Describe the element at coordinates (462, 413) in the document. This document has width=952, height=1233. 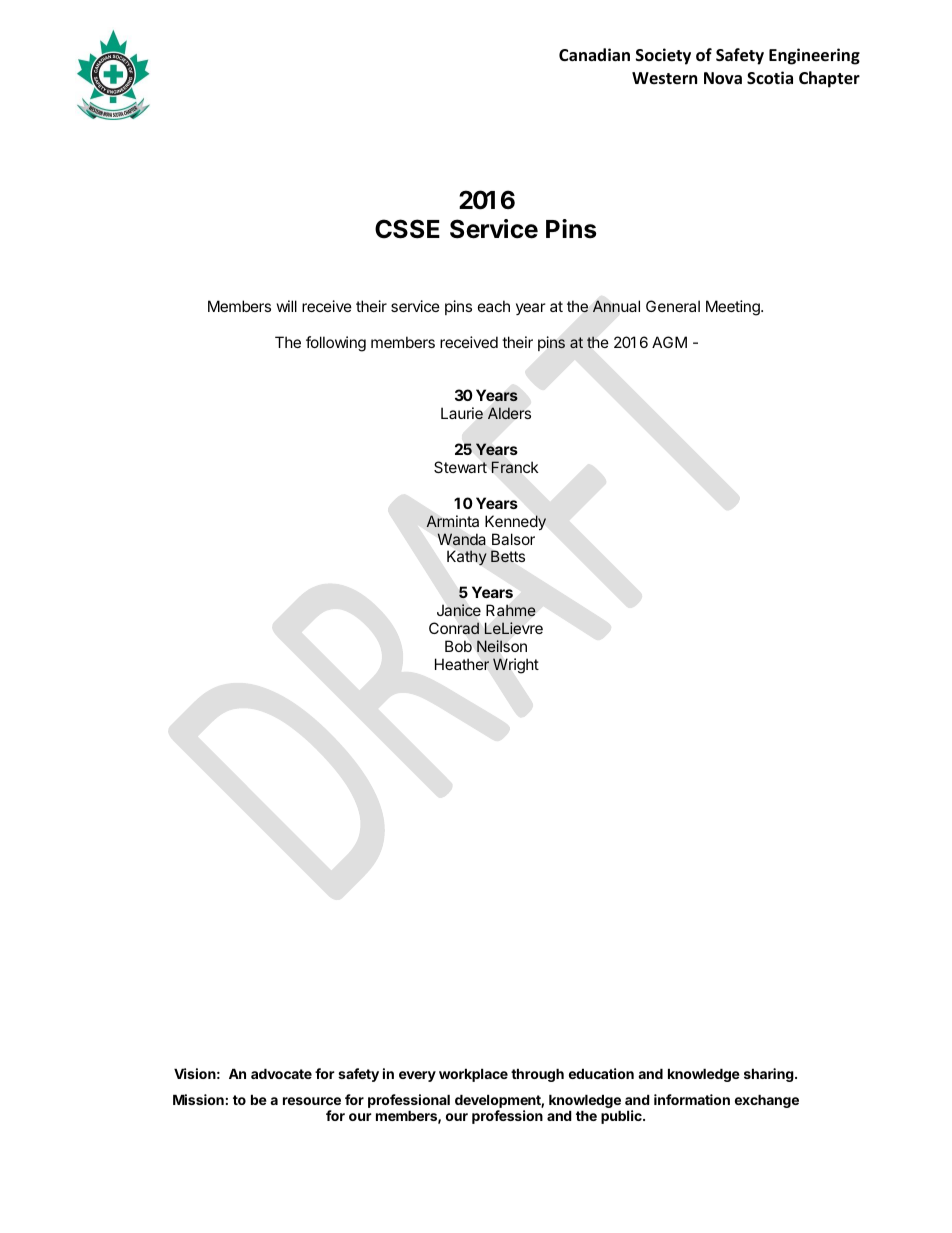
I see `Laurie` at that location.
